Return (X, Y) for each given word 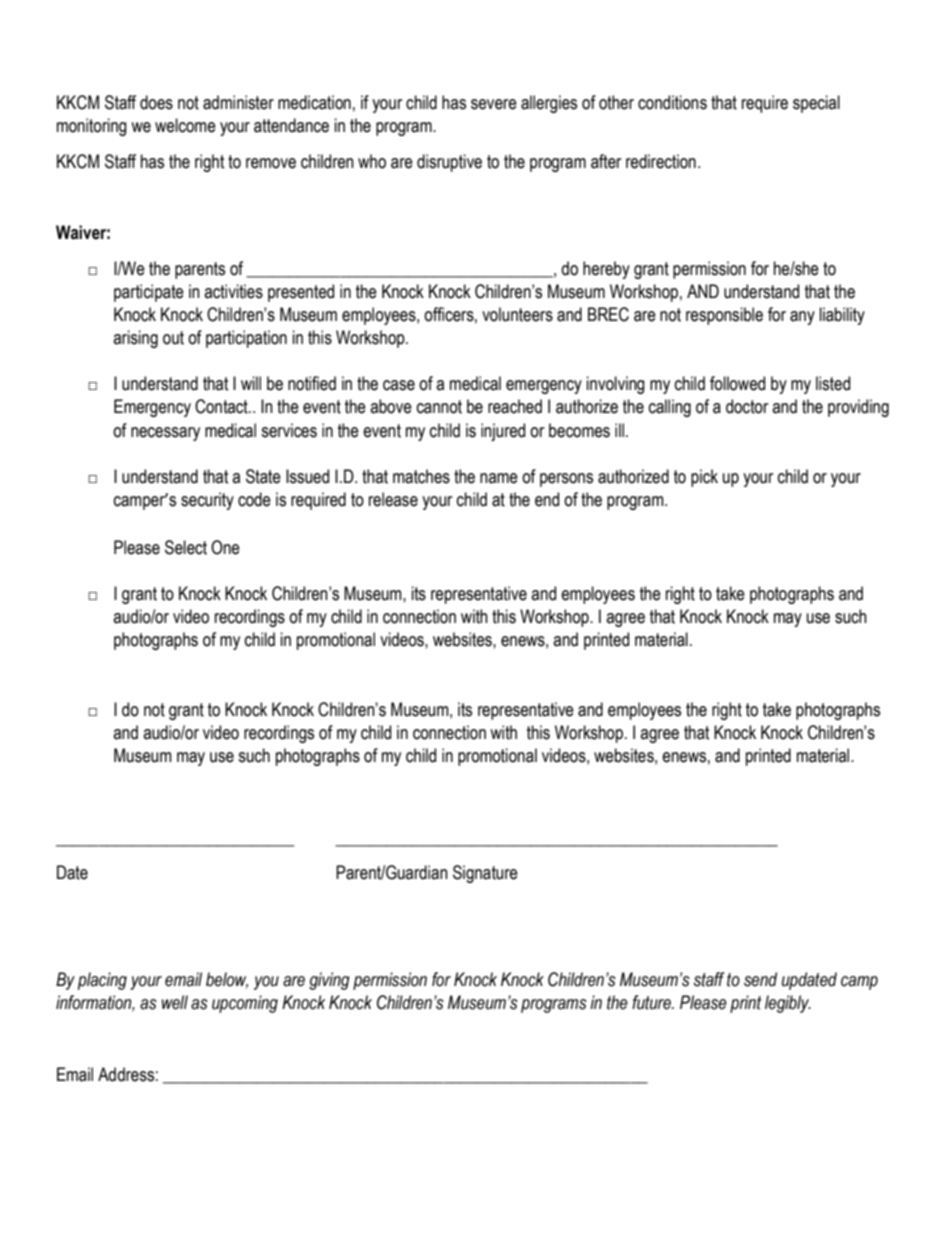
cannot (439, 407)
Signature (485, 874)
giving (329, 981)
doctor (747, 406)
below (227, 980)
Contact (222, 406)
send (760, 979)
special (816, 104)
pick (704, 478)
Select (186, 547)
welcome (185, 125)
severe (494, 104)
